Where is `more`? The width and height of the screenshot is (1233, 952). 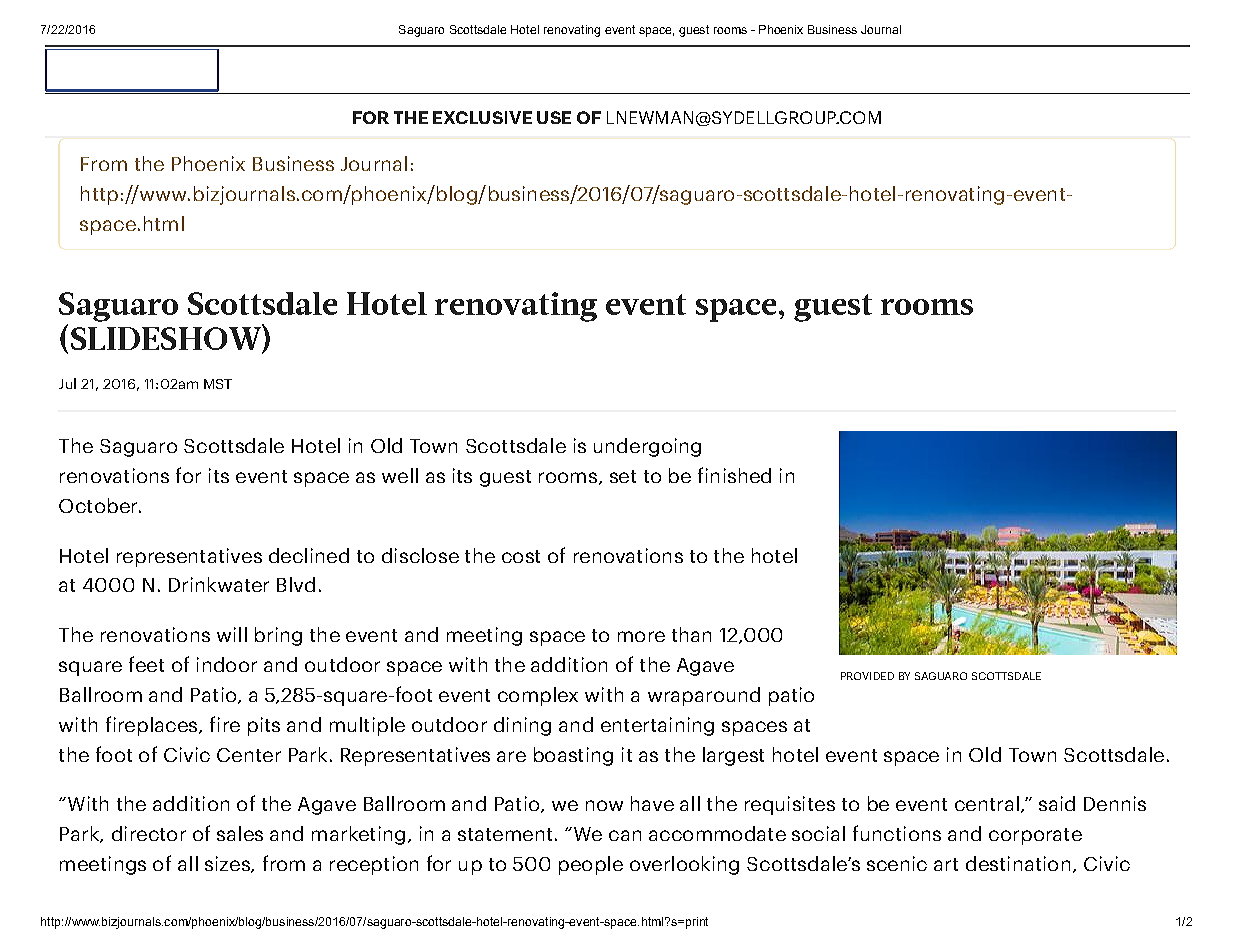
more is located at coordinates (641, 636).
